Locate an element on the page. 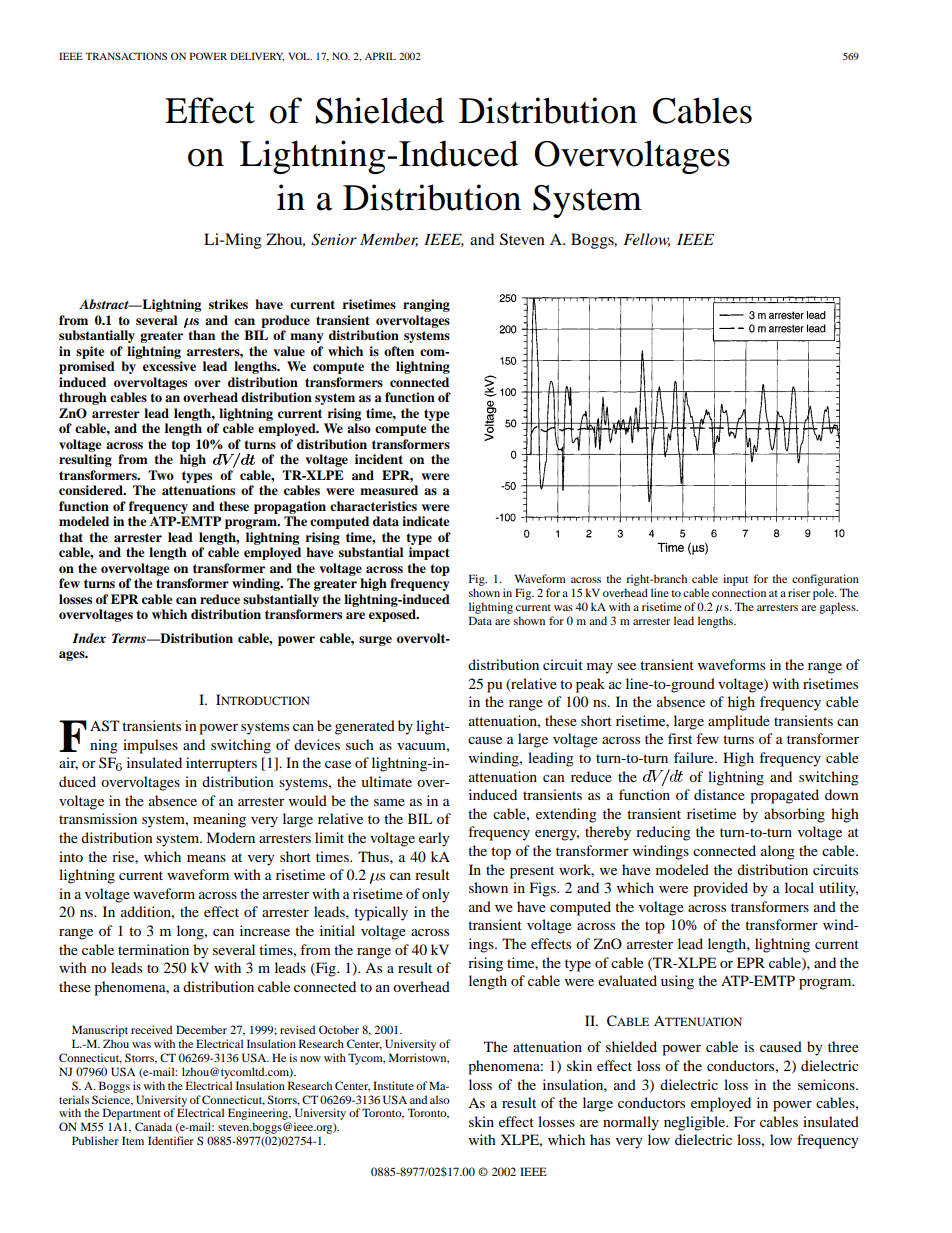 The width and height of the page is (952, 1233). Fellow is located at coordinates (646, 240).
